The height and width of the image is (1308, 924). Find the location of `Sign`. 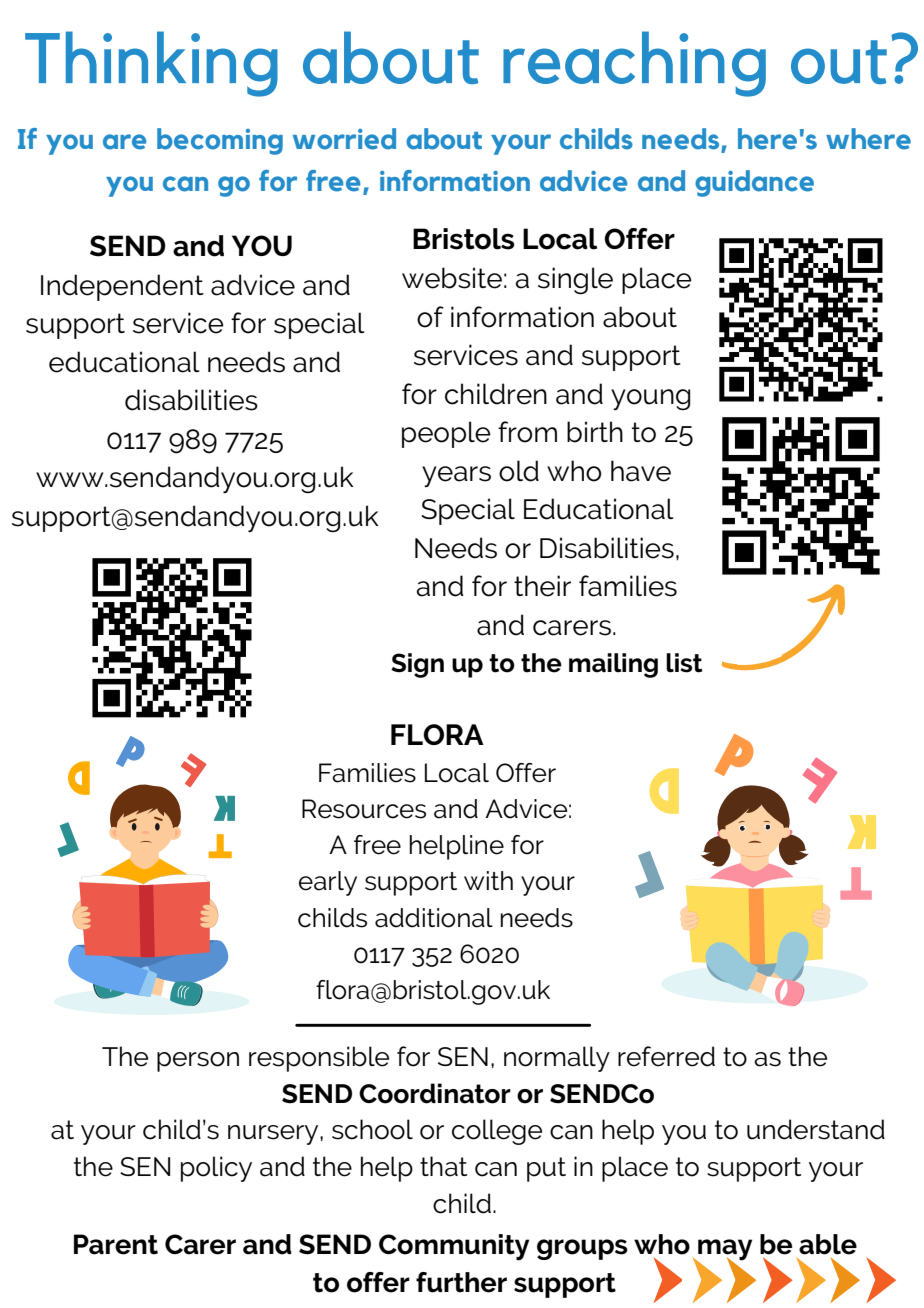

Sign is located at coordinates (417, 665).
